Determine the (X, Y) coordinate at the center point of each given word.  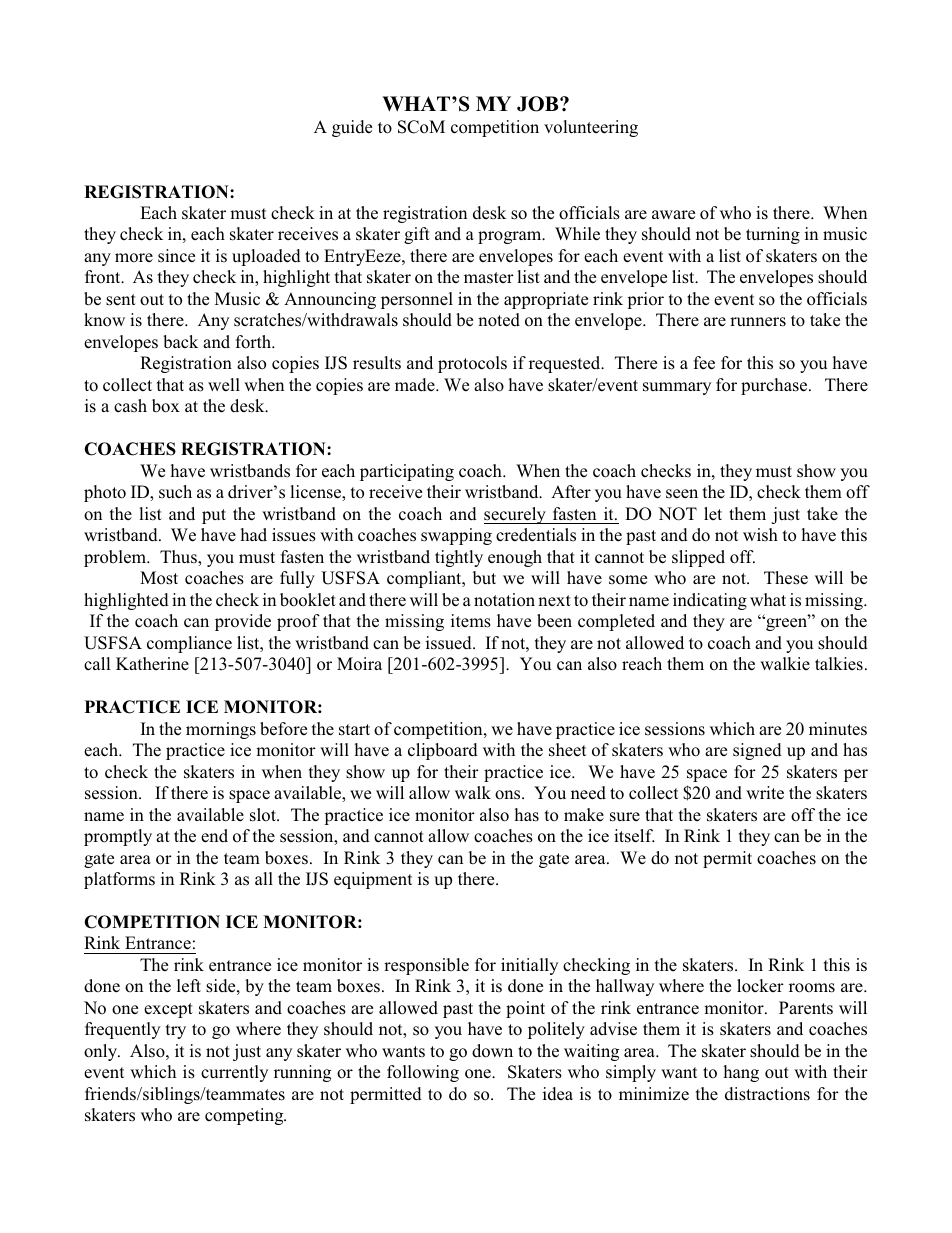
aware (673, 214)
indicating (710, 601)
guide (352, 128)
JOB (539, 104)
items (471, 621)
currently (234, 1073)
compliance (189, 644)
